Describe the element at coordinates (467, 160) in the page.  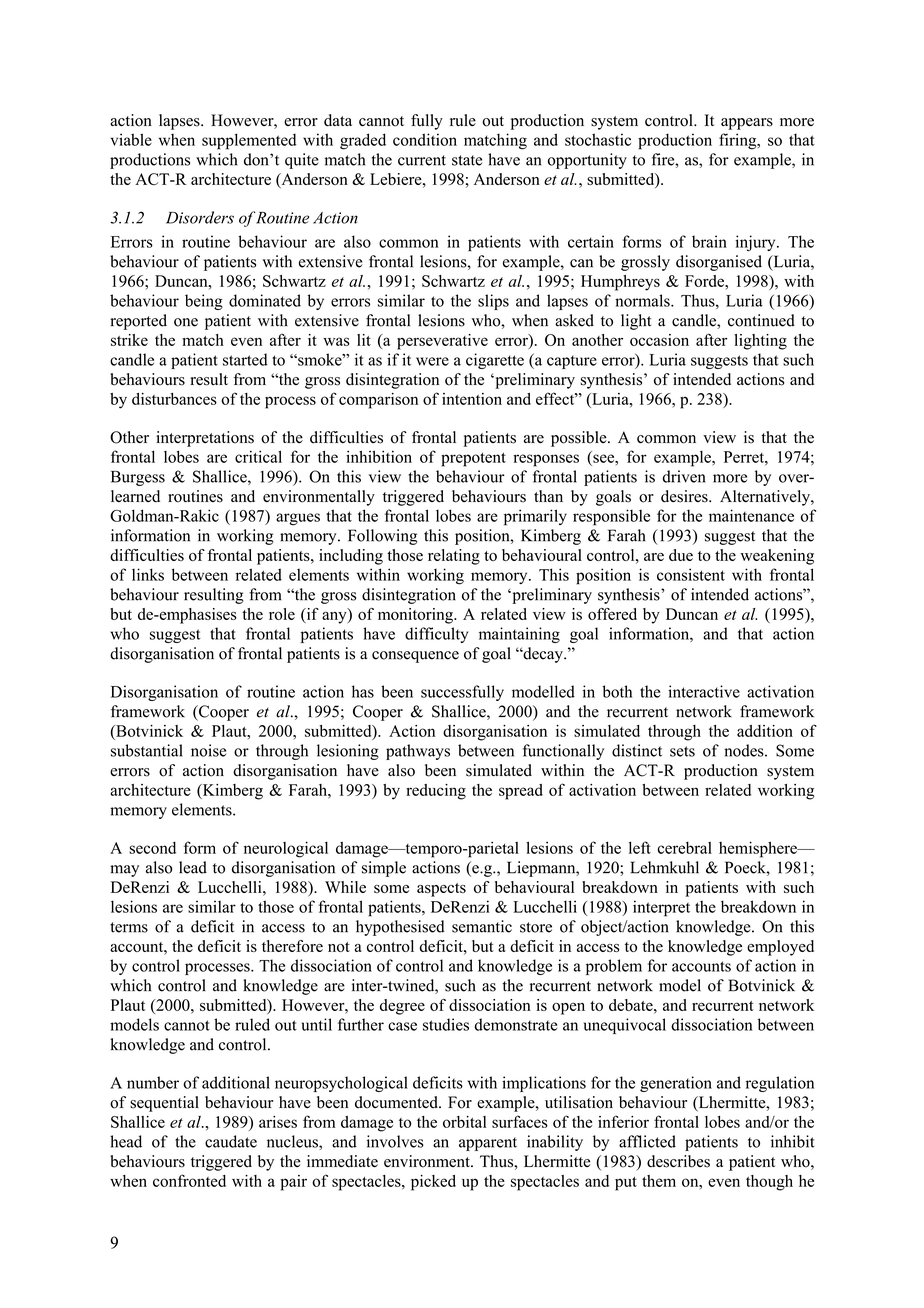
I see `state` at that location.
